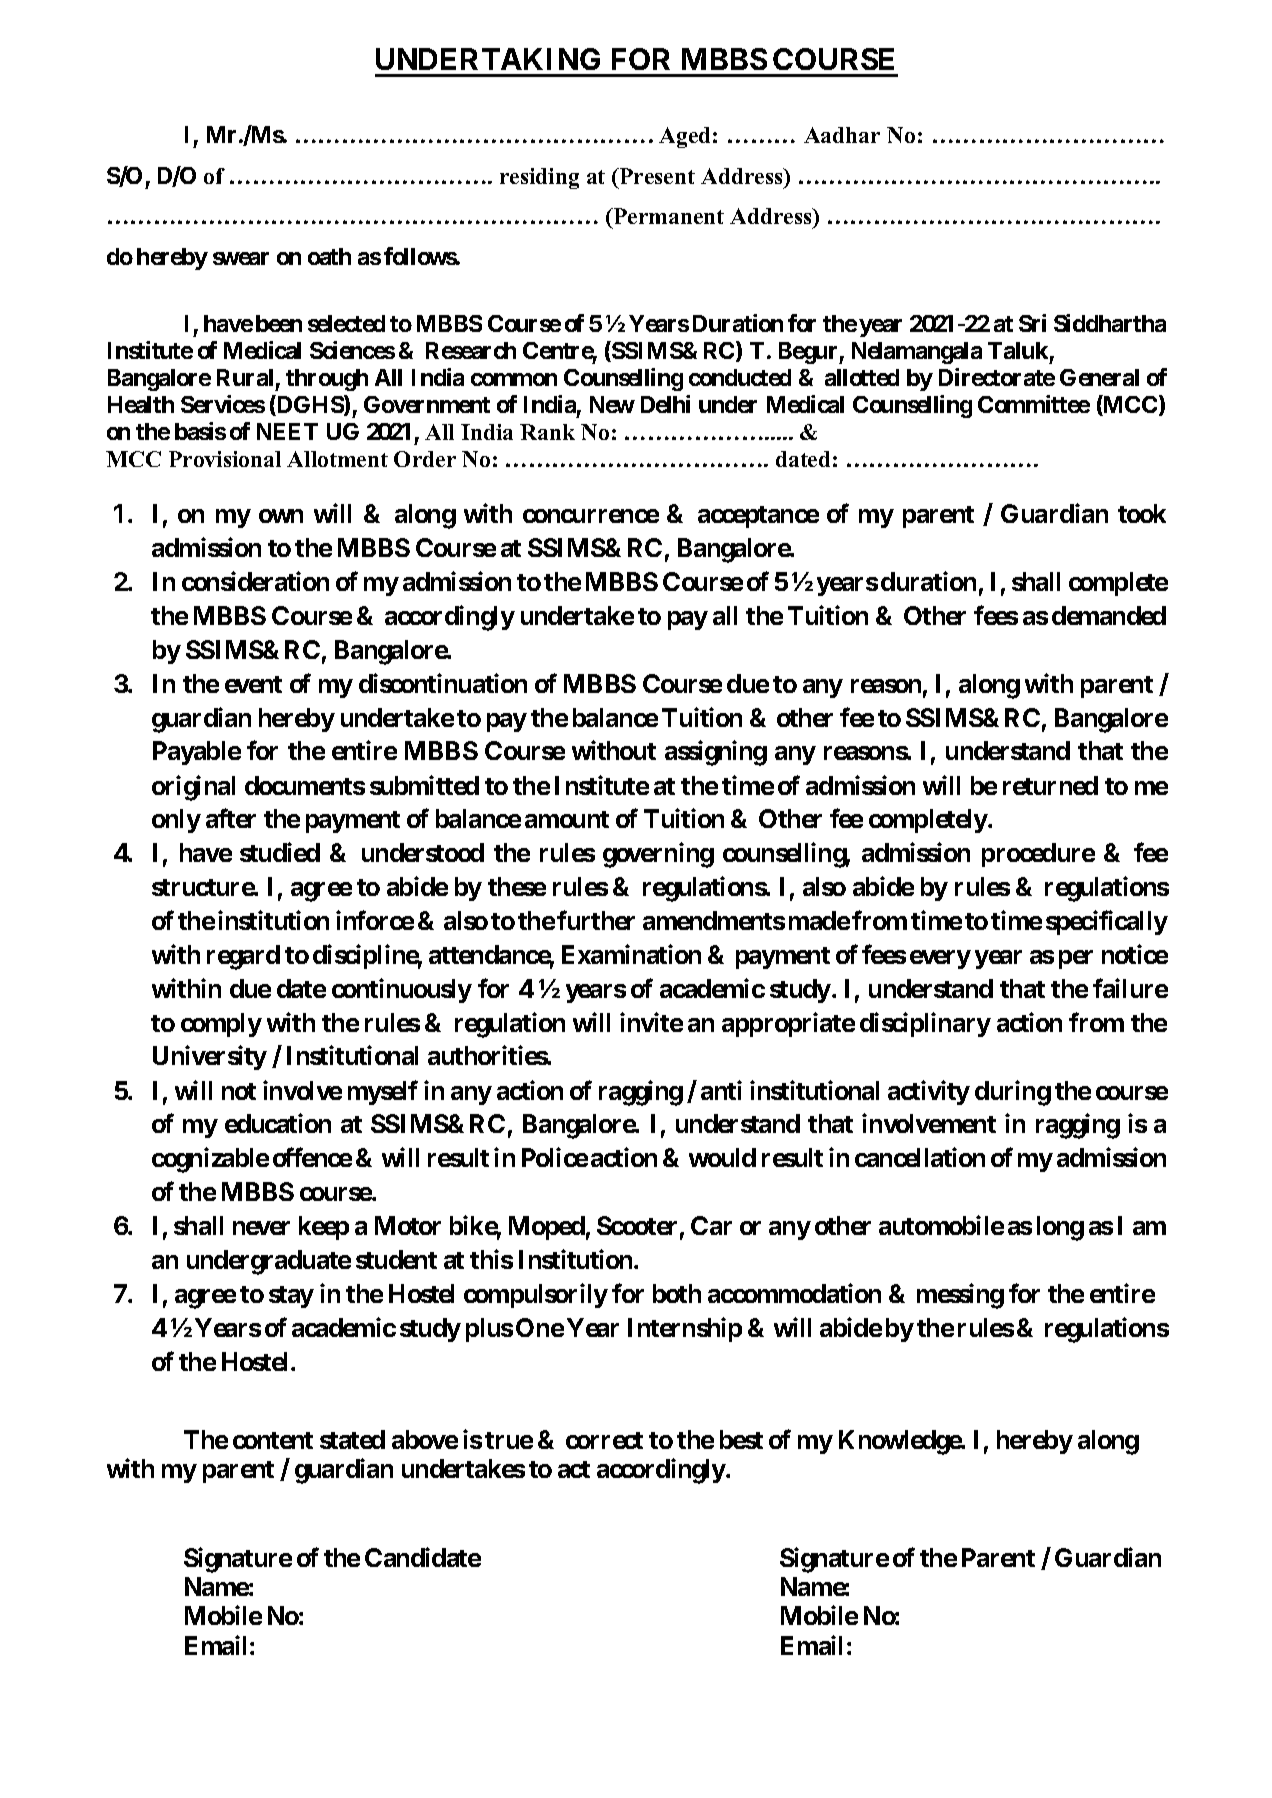 Image resolution: width=1272 pixels, height=1798 pixels. What do you see at coordinates (604, 1440) in the screenshot?
I see `correct` at bounding box center [604, 1440].
